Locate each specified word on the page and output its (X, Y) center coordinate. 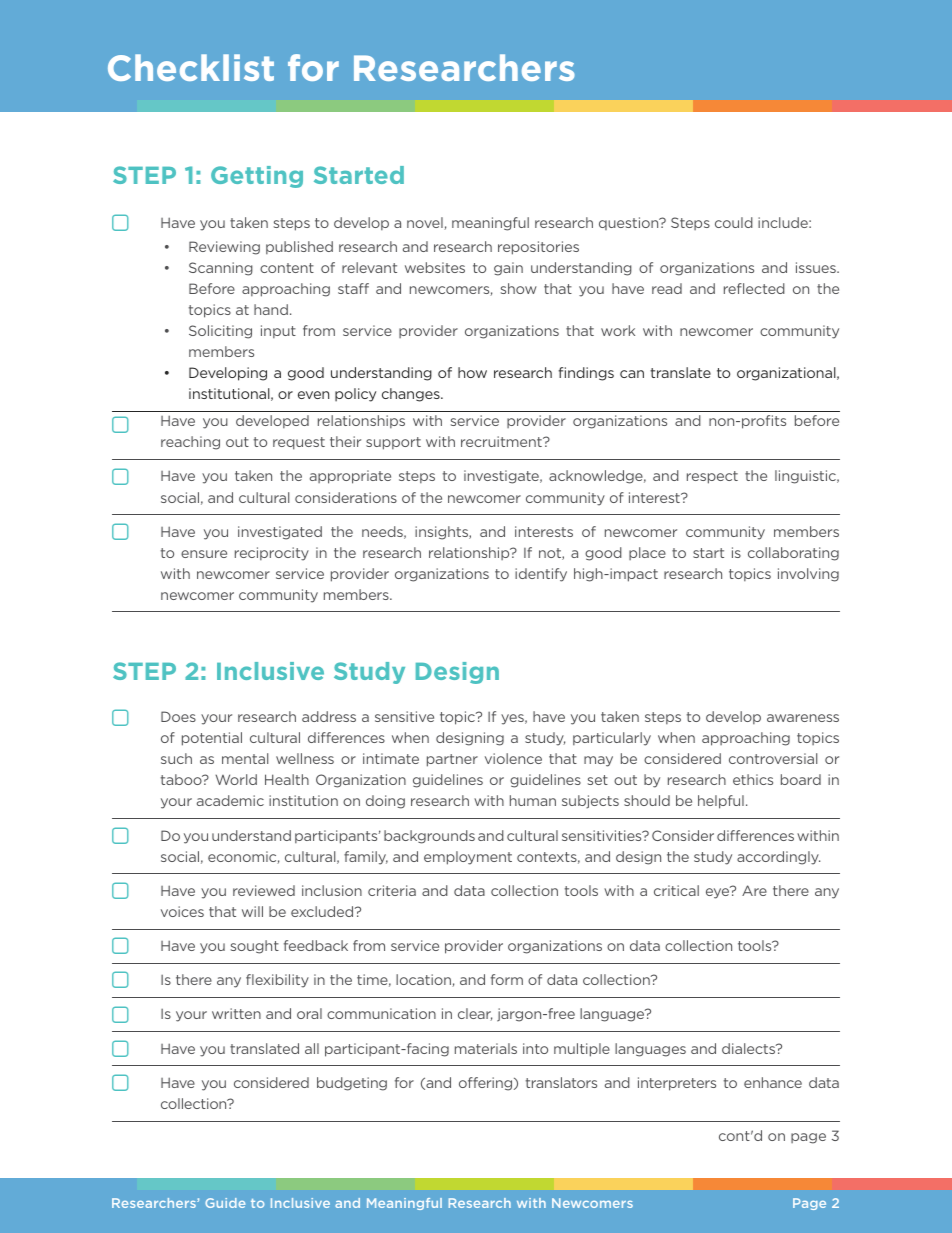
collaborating (793, 554)
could (734, 222)
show (519, 288)
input (278, 331)
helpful (721, 802)
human (533, 800)
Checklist (191, 67)
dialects (750, 1048)
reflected (754, 288)
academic (230, 800)
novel (426, 223)
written (236, 1013)
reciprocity (272, 554)
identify (541, 575)
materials (486, 1048)
